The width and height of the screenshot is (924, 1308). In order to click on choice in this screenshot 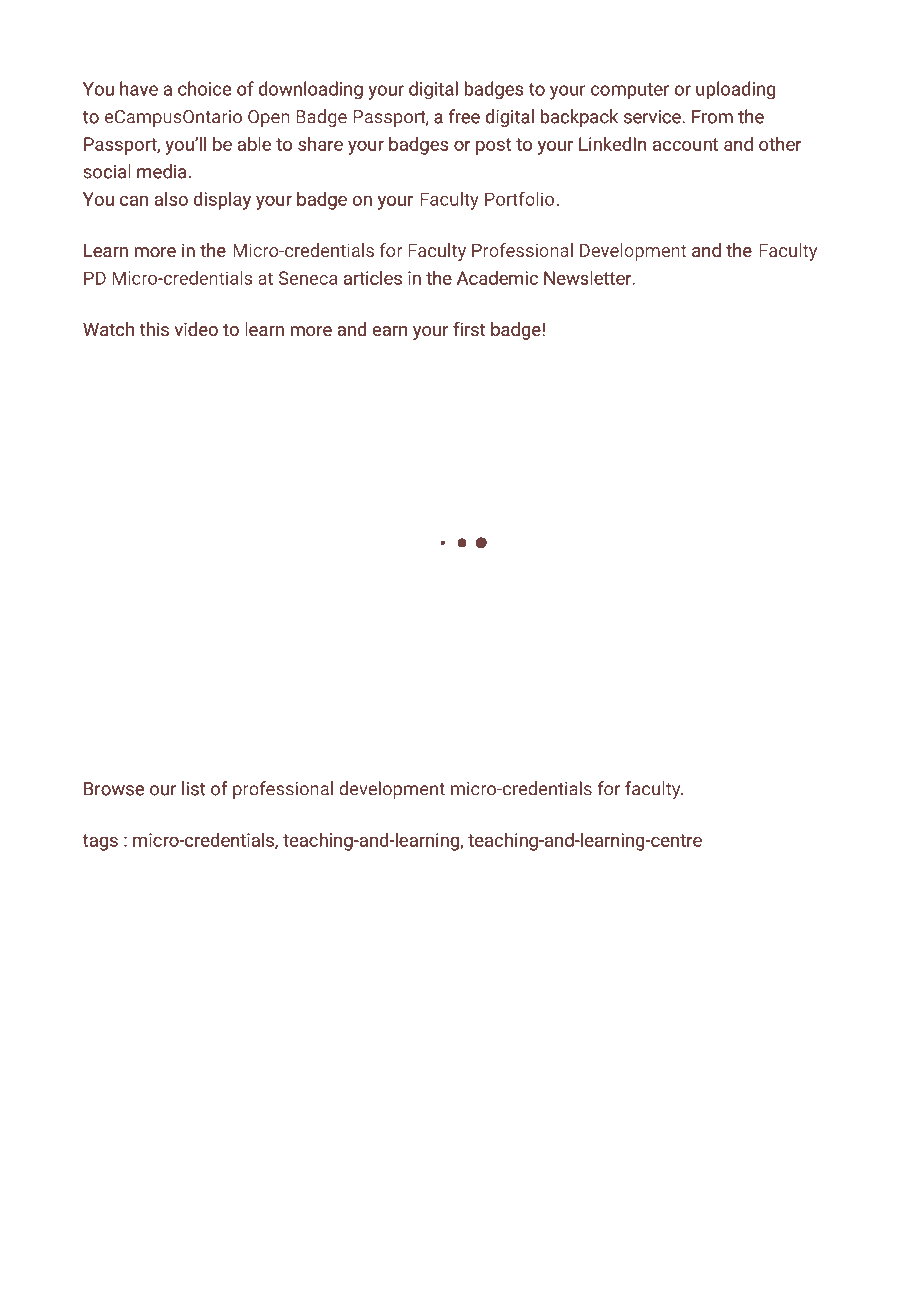, I will do `click(204, 88)`.
